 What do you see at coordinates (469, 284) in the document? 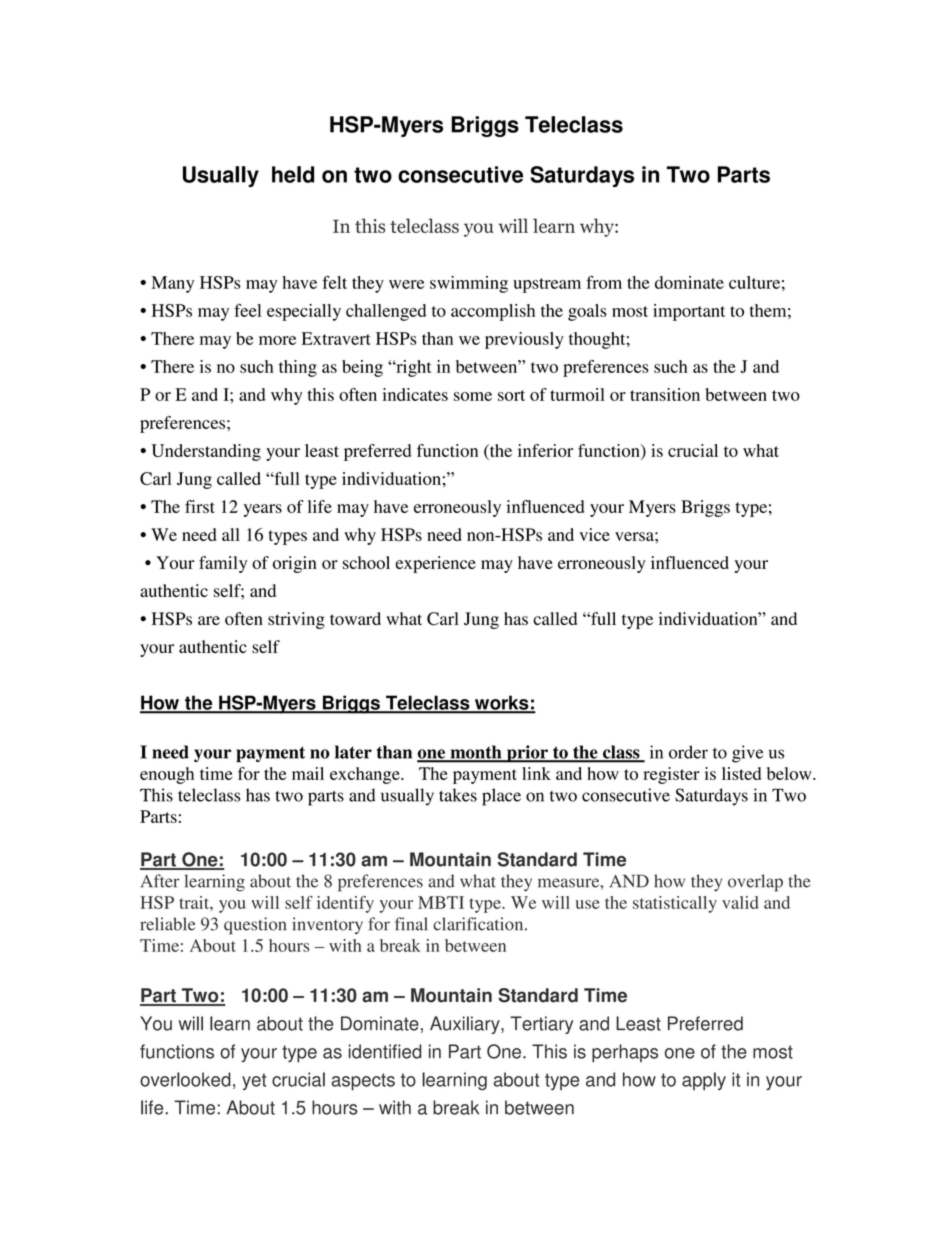
I see `swimming` at bounding box center [469, 284].
